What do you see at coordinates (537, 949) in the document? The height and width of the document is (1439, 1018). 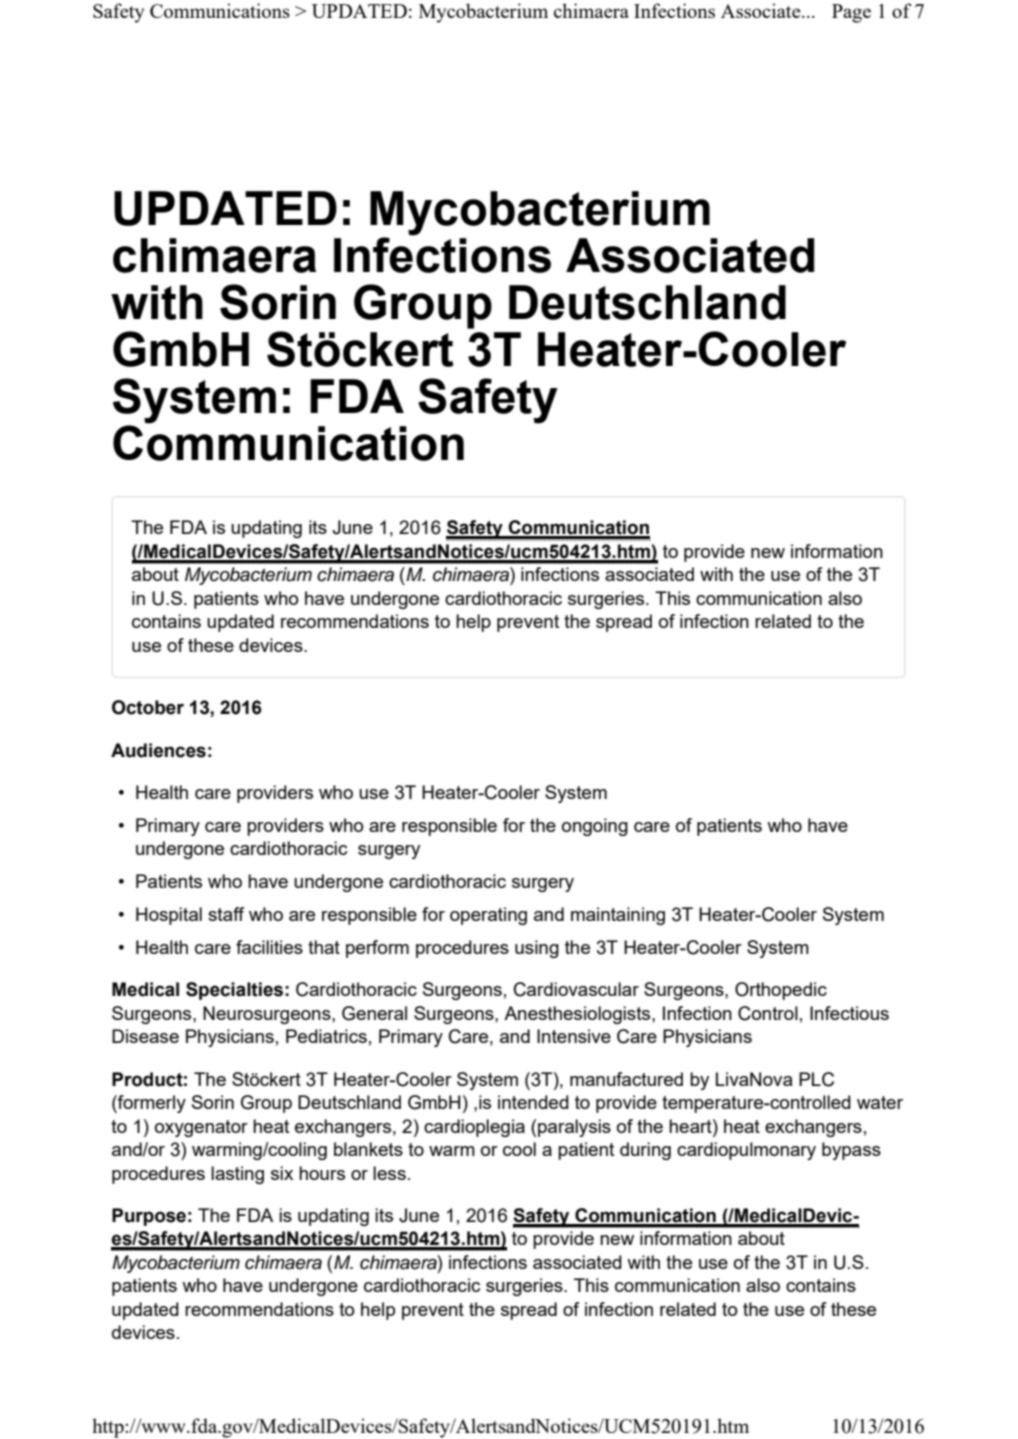 I see `using` at bounding box center [537, 949].
